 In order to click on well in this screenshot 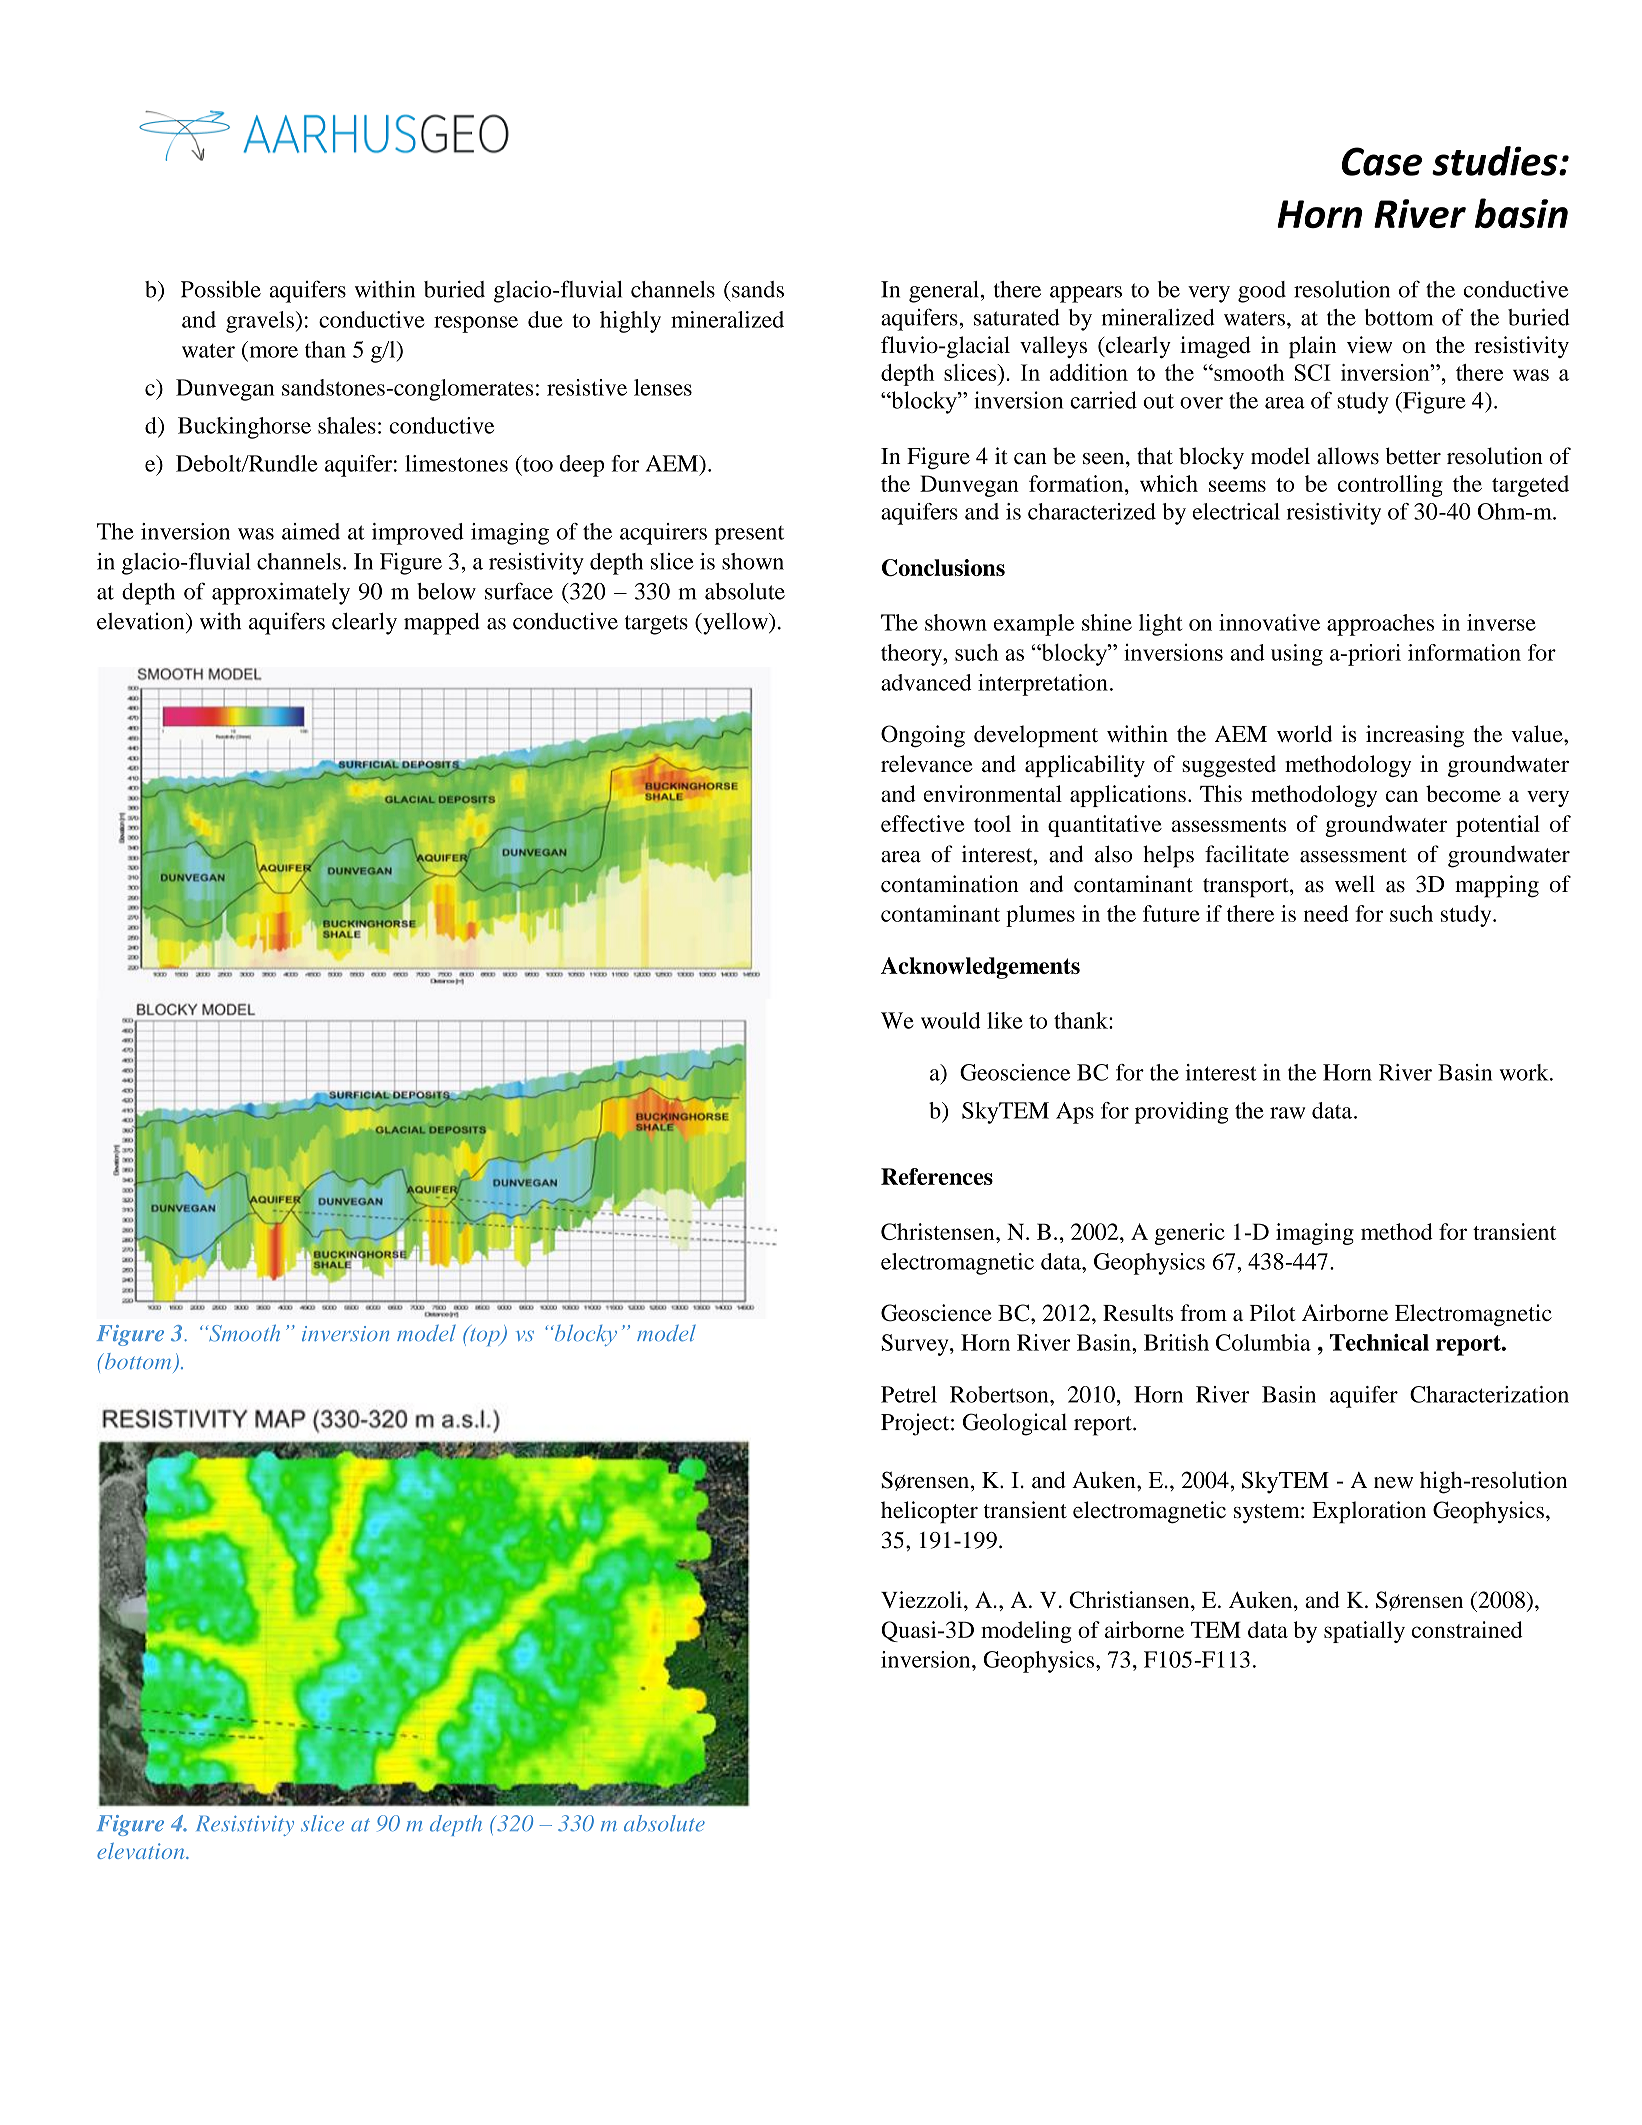, I will do `click(1355, 884)`.
